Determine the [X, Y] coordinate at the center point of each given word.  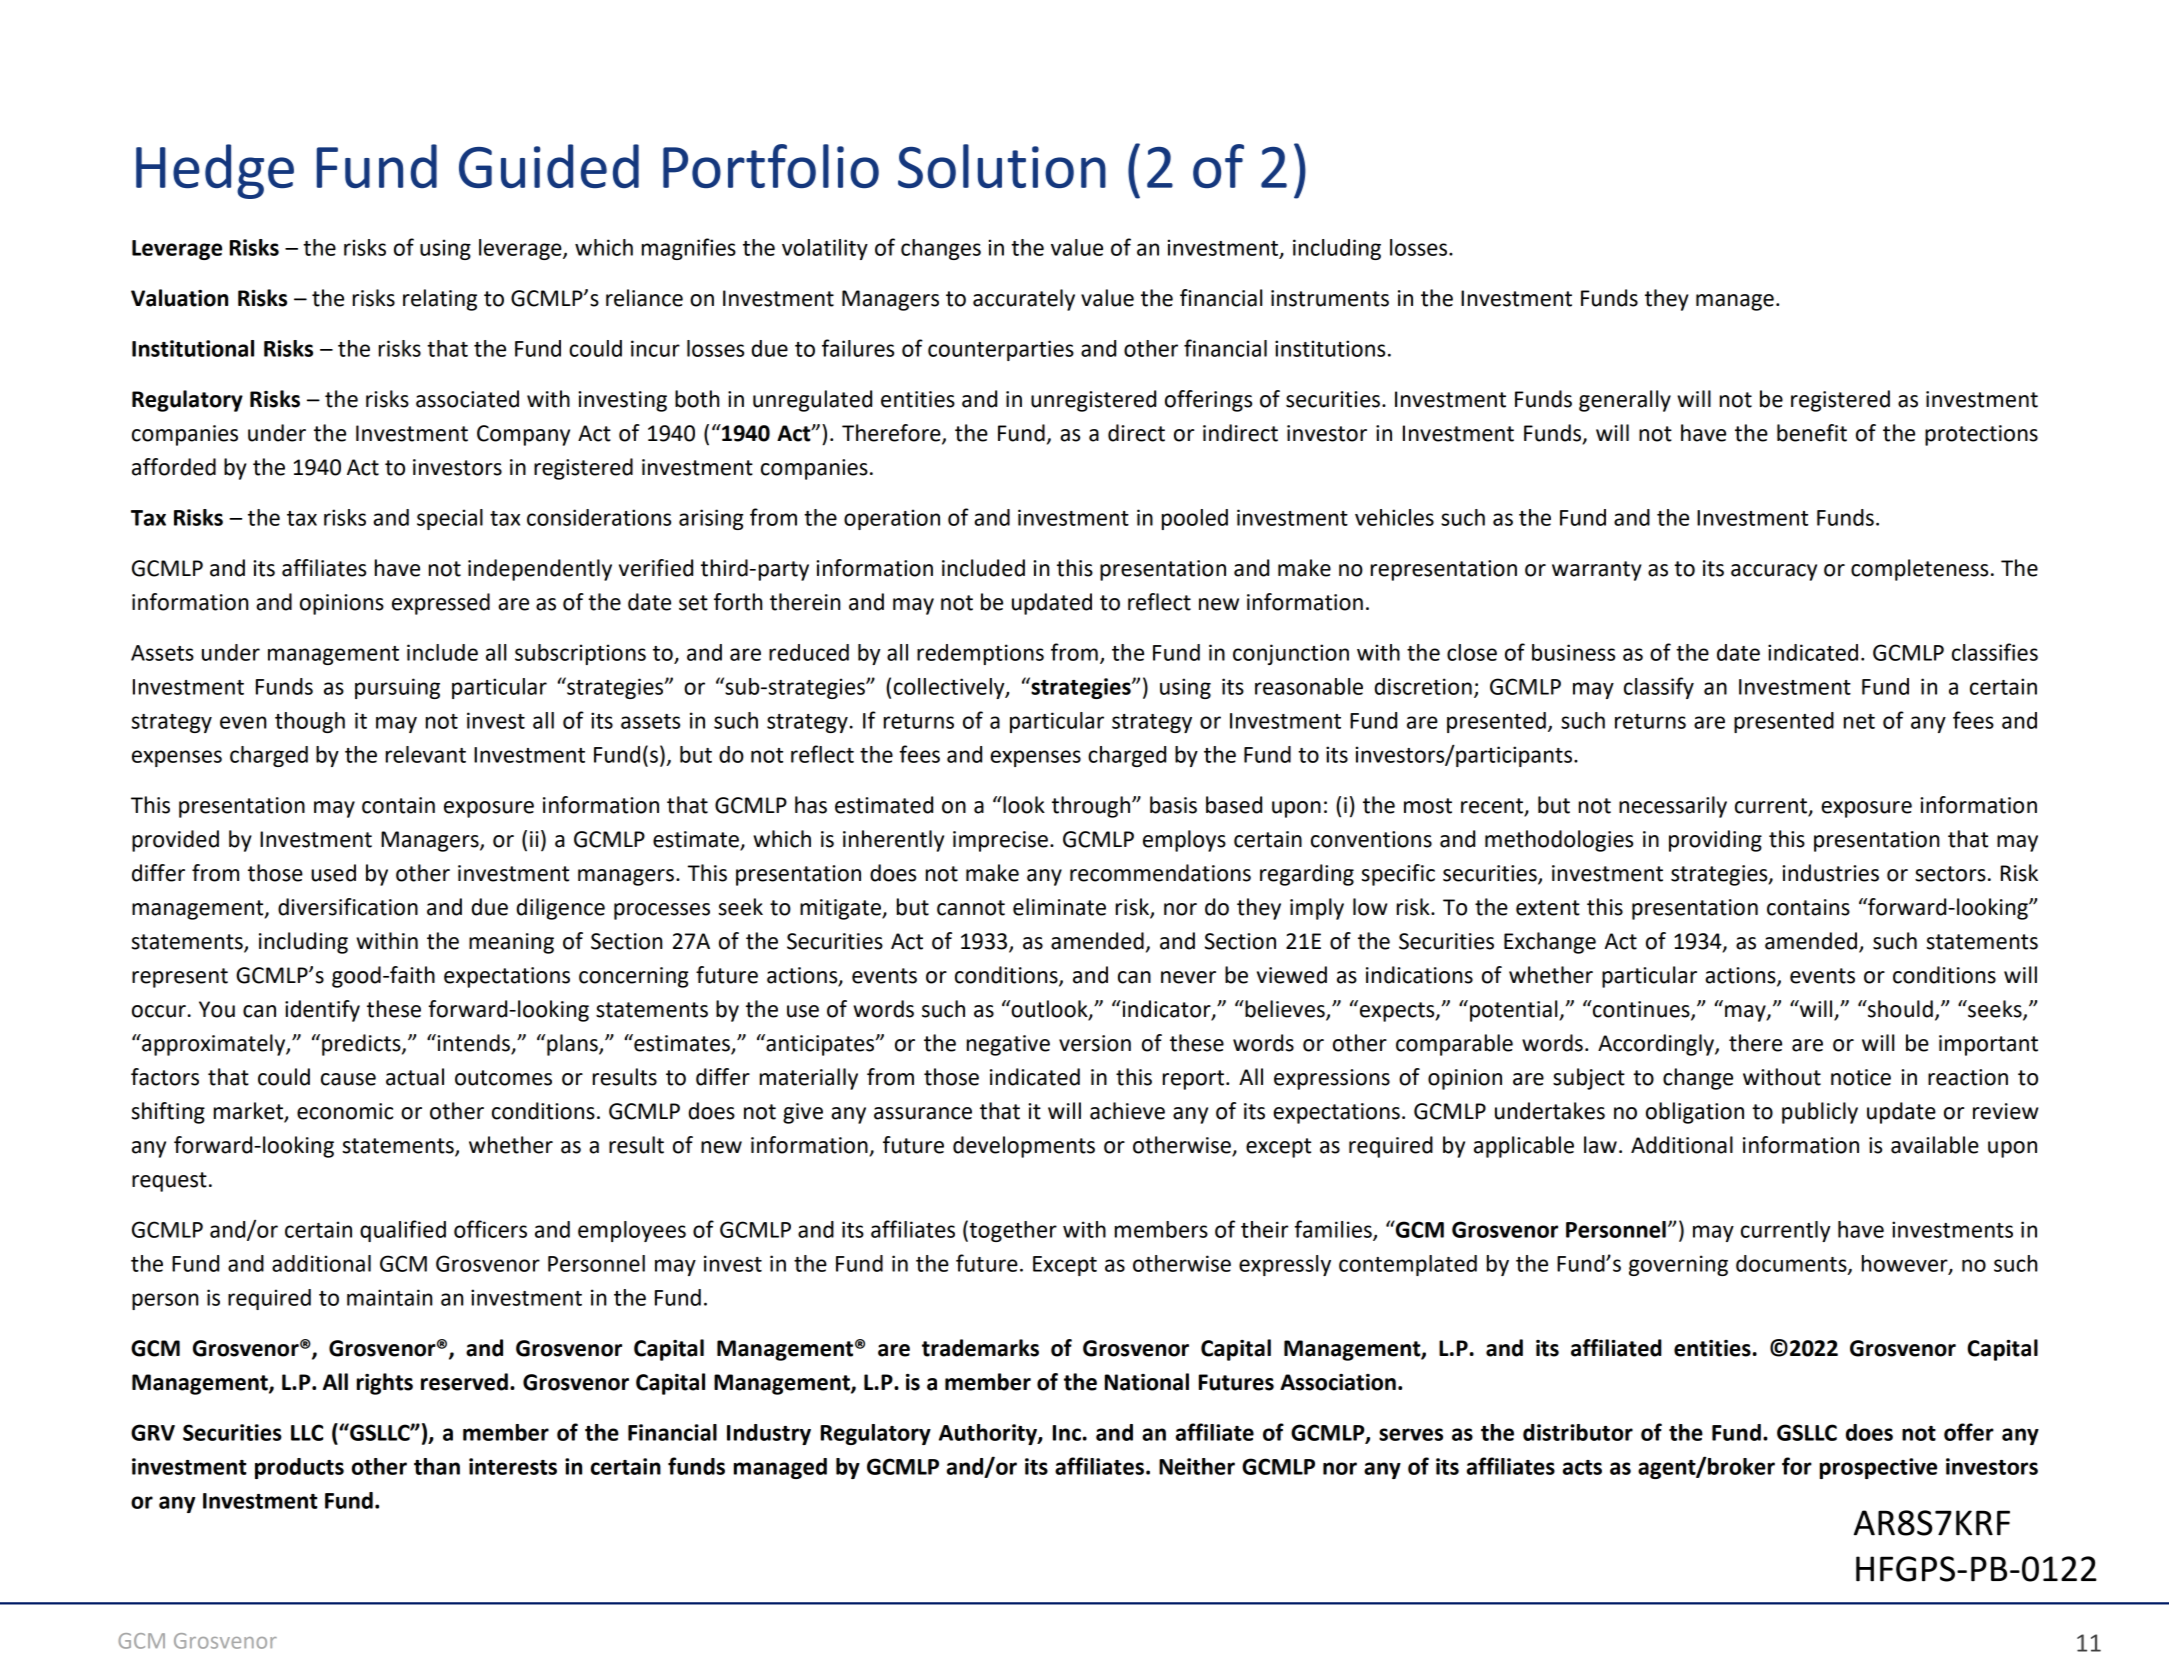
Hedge [215, 171]
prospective [1878, 1468]
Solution [1002, 166]
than [437, 1466]
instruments [1330, 298]
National [1147, 1382]
